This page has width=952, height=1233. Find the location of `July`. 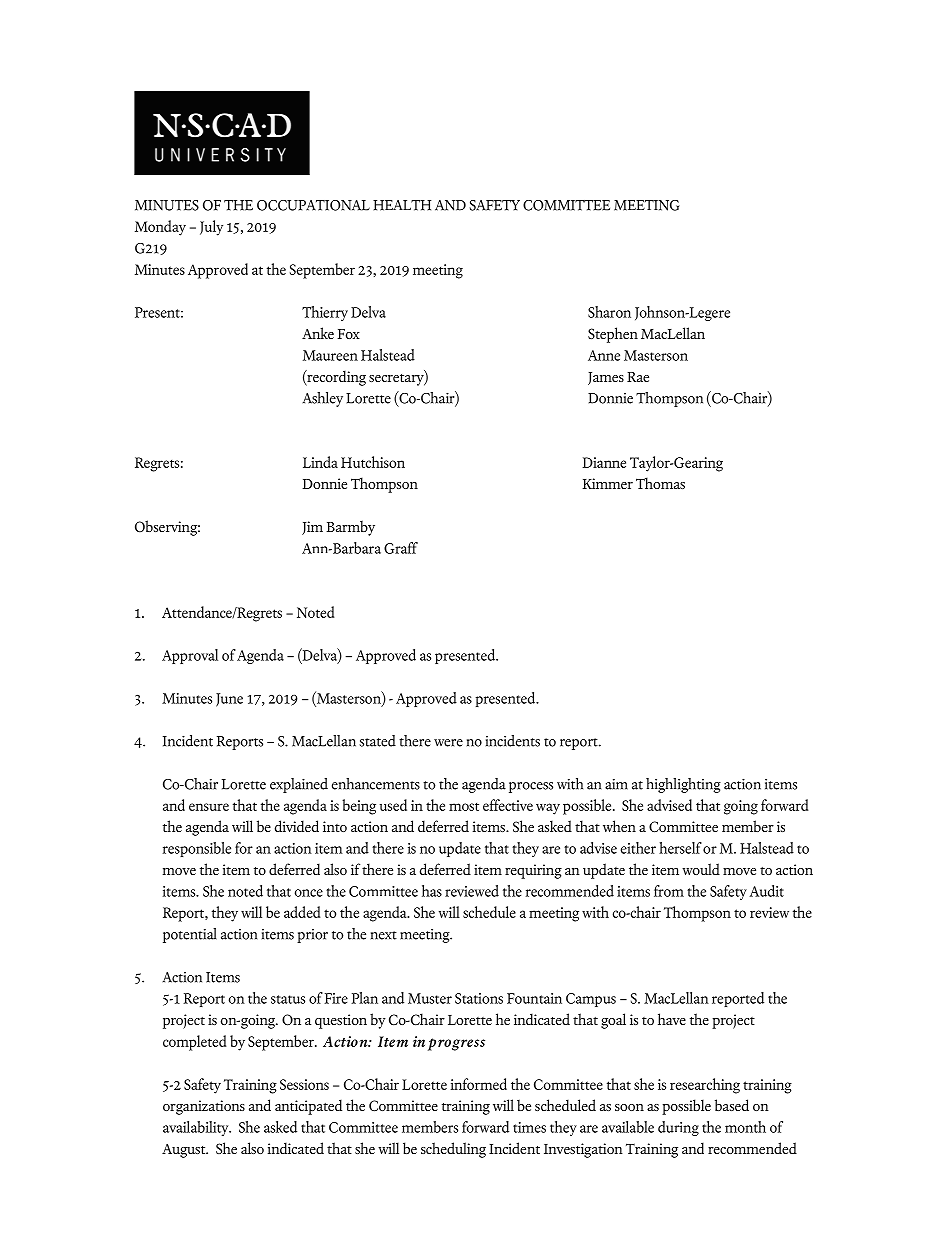

July is located at coordinates (211, 228).
